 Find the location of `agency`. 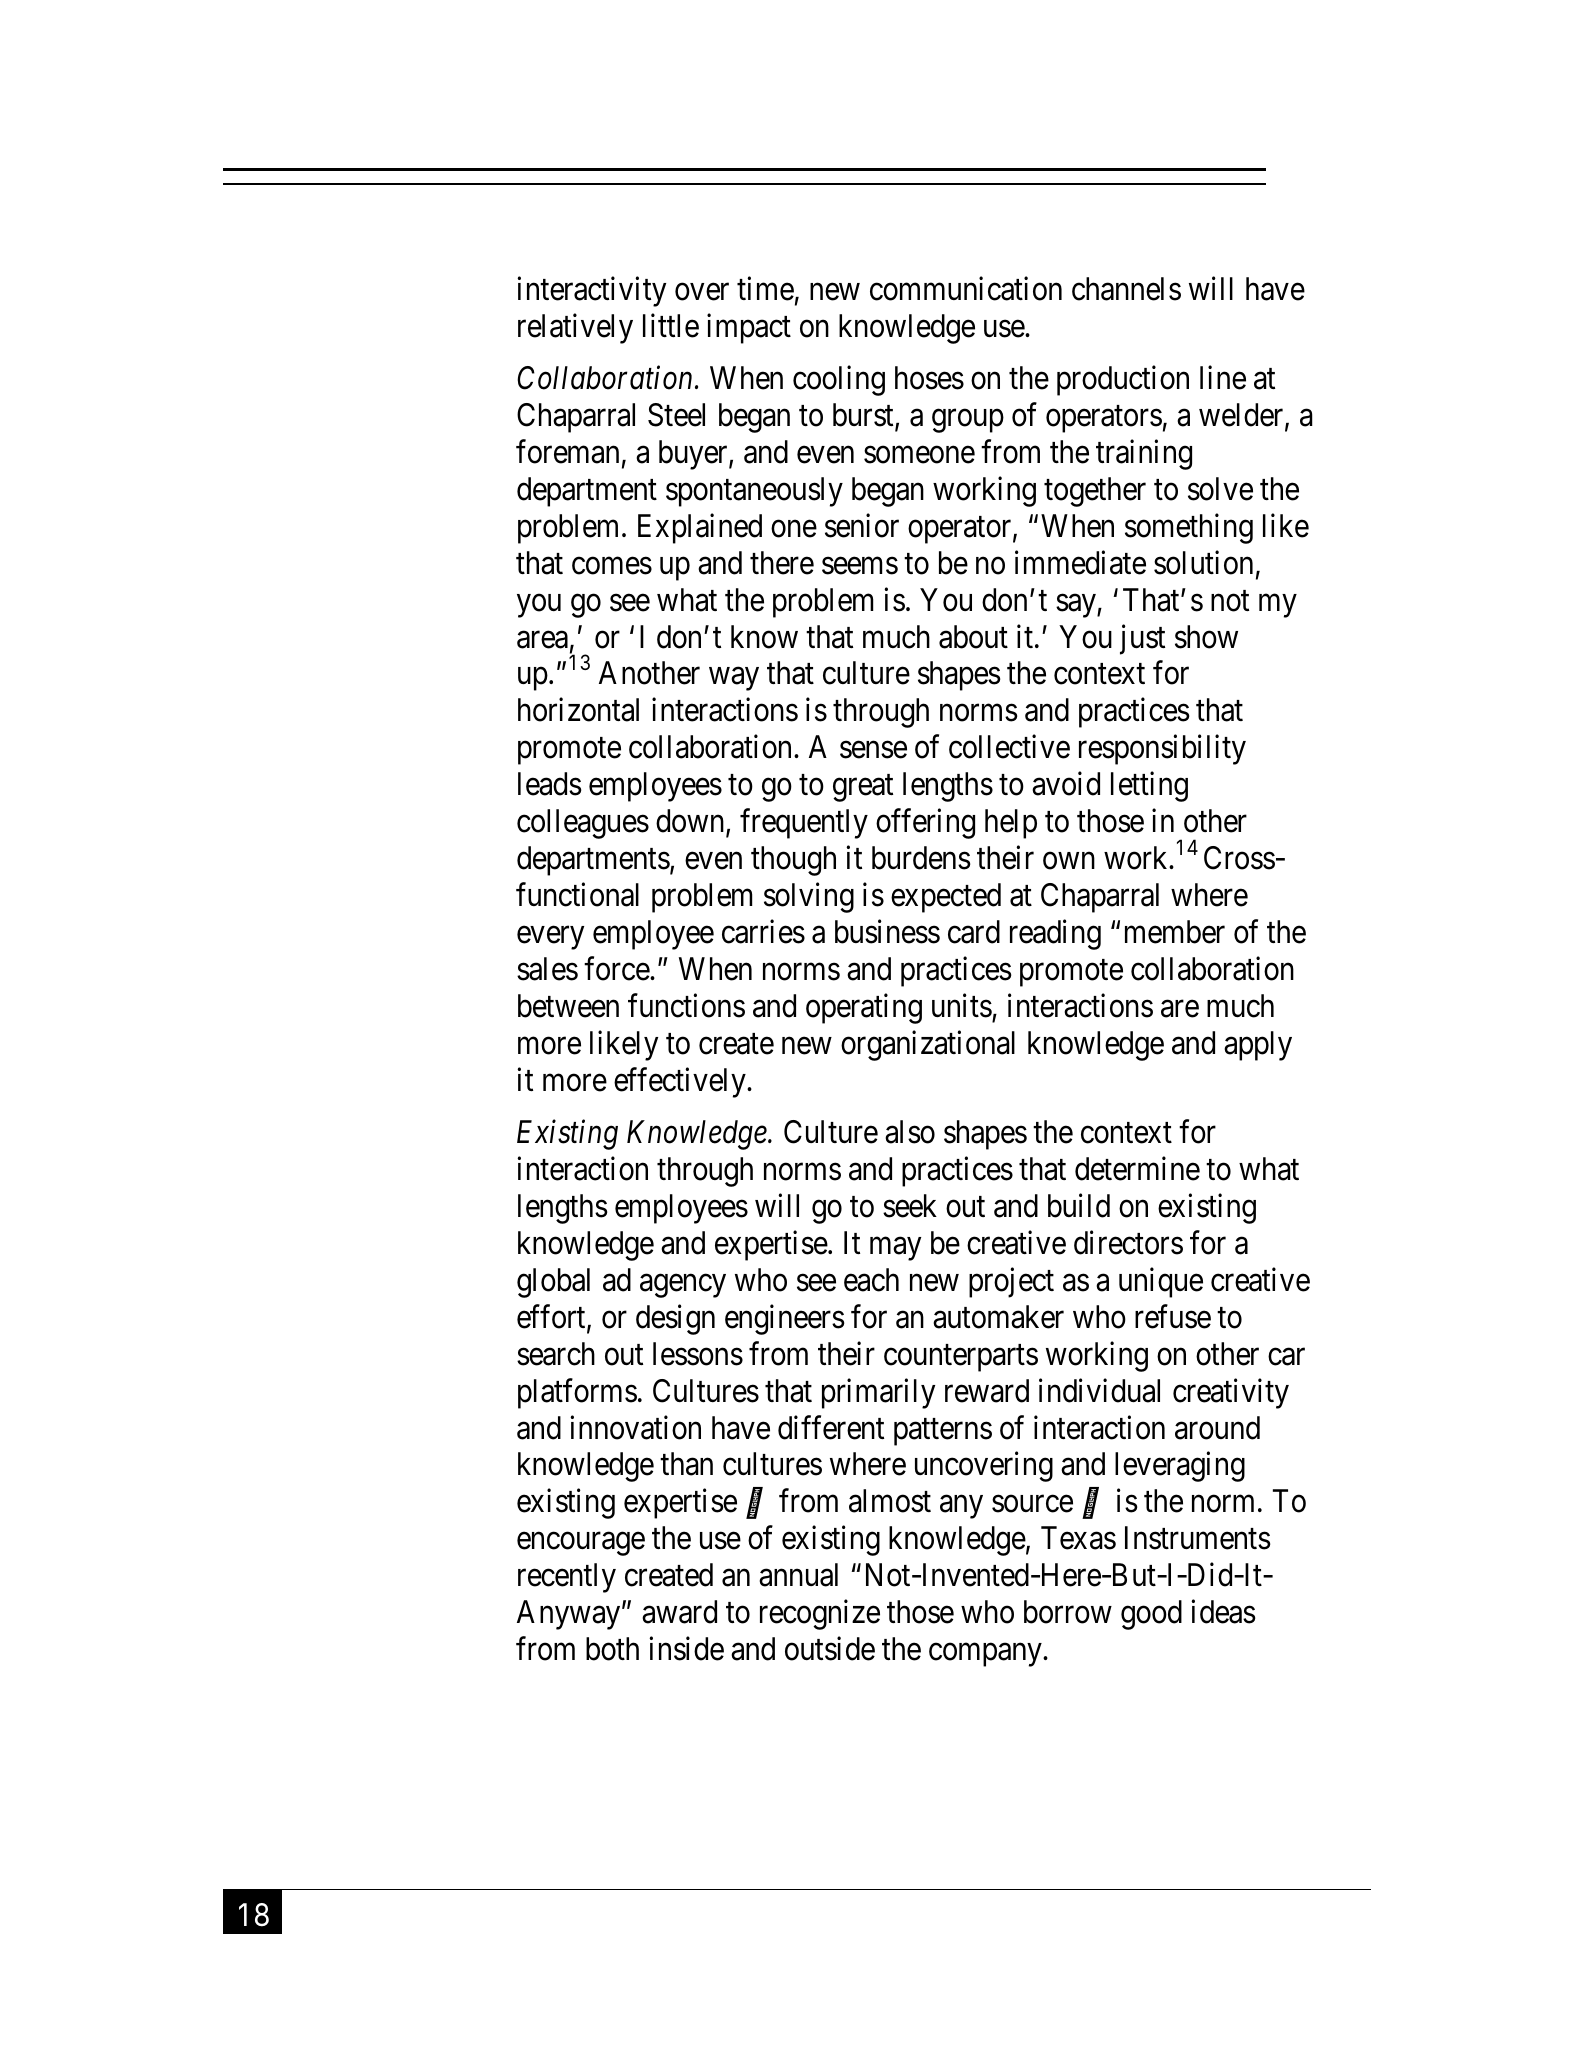

agency is located at coordinates (683, 1286).
